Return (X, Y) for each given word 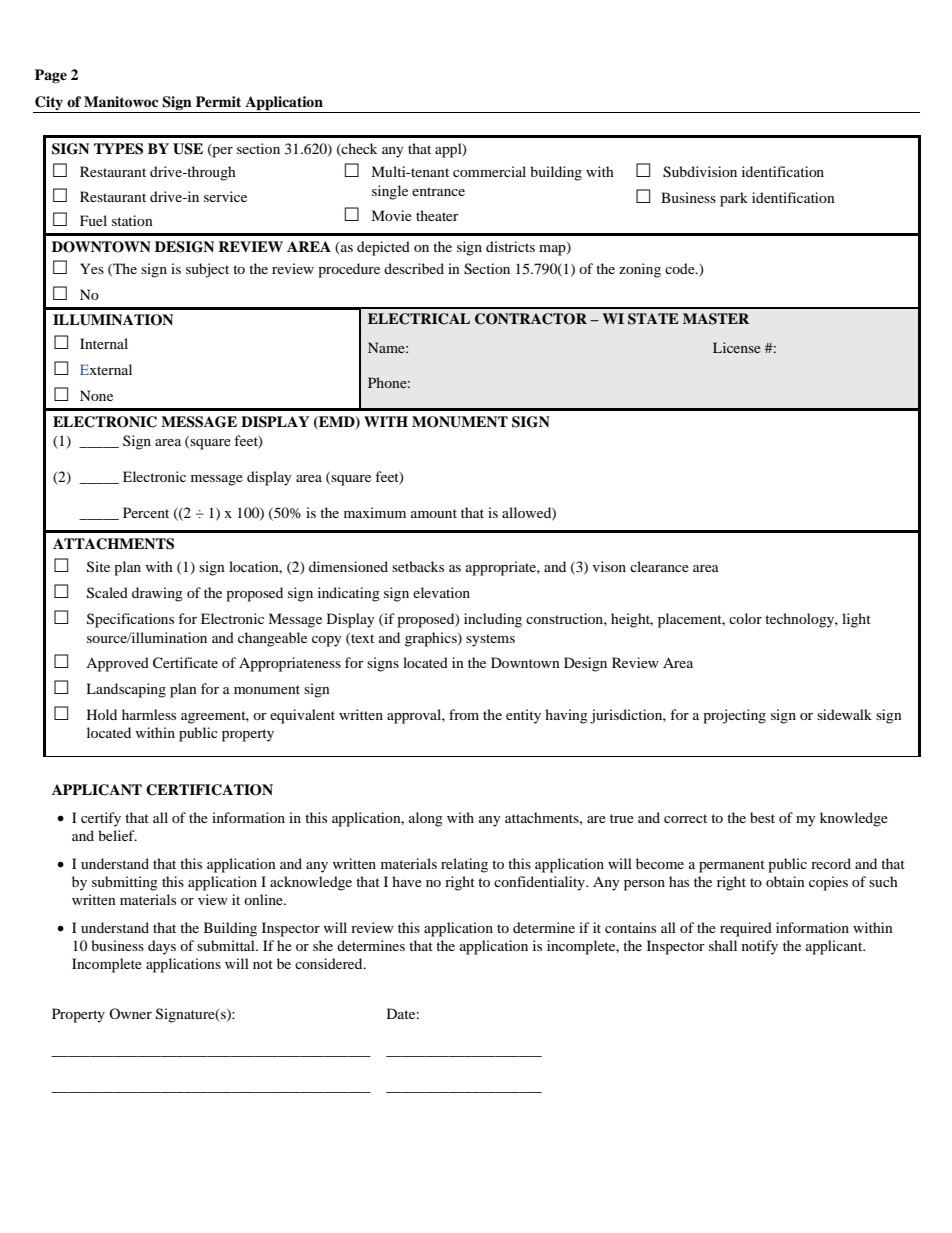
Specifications (130, 620)
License (737, 347)
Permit (218, 101)
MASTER (716, 319)
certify (101, 819)
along (426, 819)
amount (434, 513)
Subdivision (700, 172)
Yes (92, 268)
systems (490, 640)
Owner (130, 1013)
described (414, 268)
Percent (146, 512)
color (745, 618)
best (762, 817)
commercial (489, 171)
